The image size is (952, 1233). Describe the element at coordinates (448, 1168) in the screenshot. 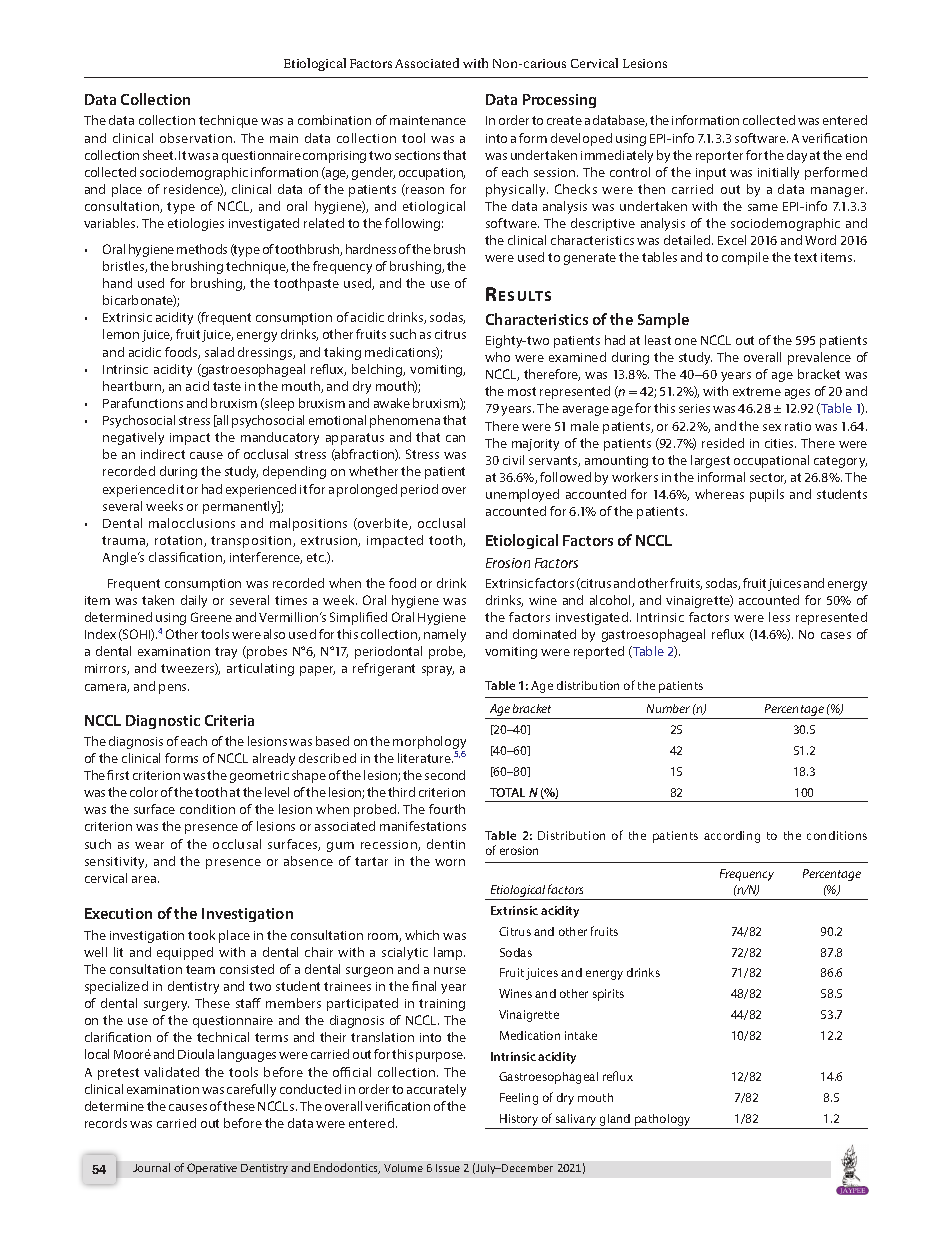

I see `Issue` at that location.
